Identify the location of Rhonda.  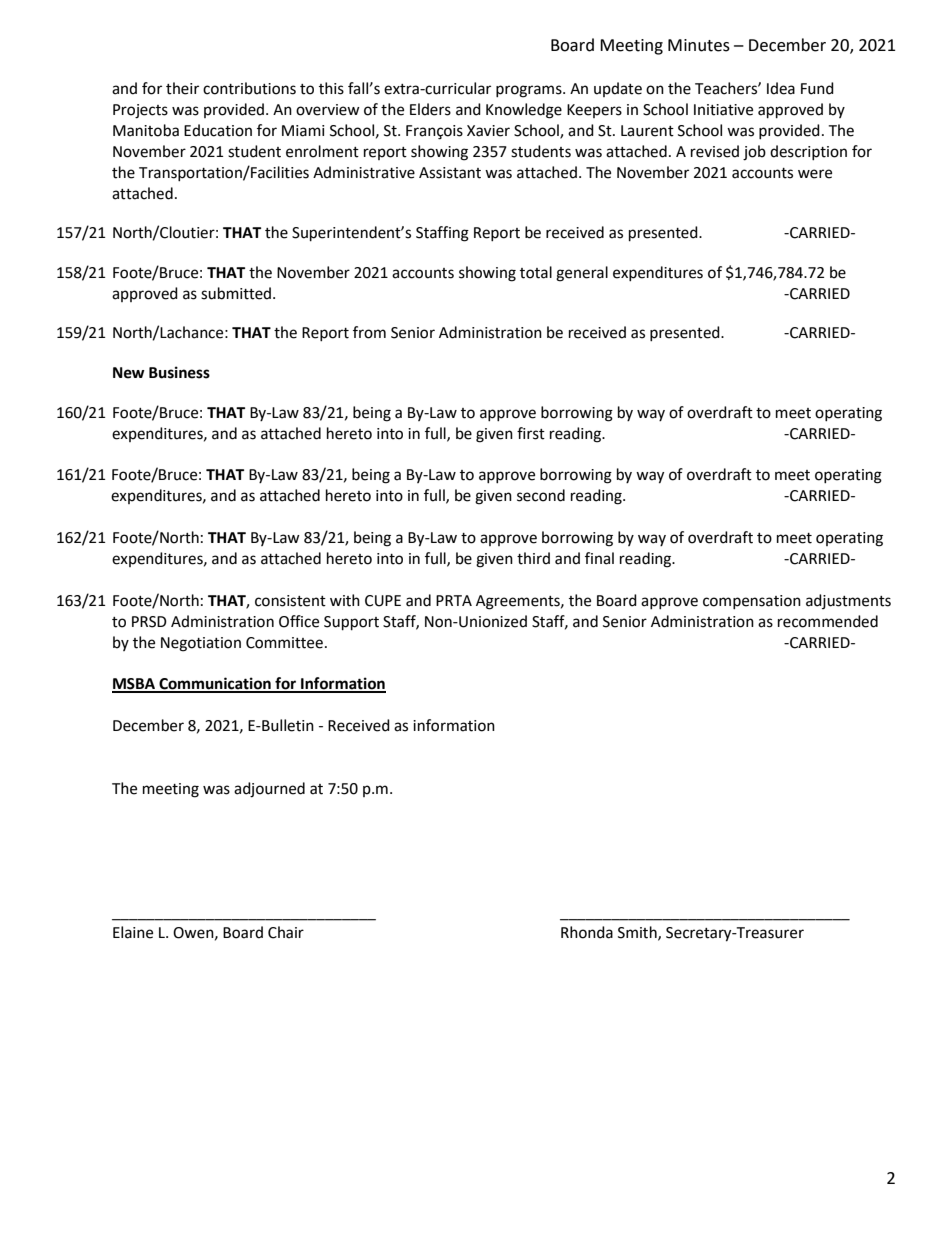
(587, 932).
